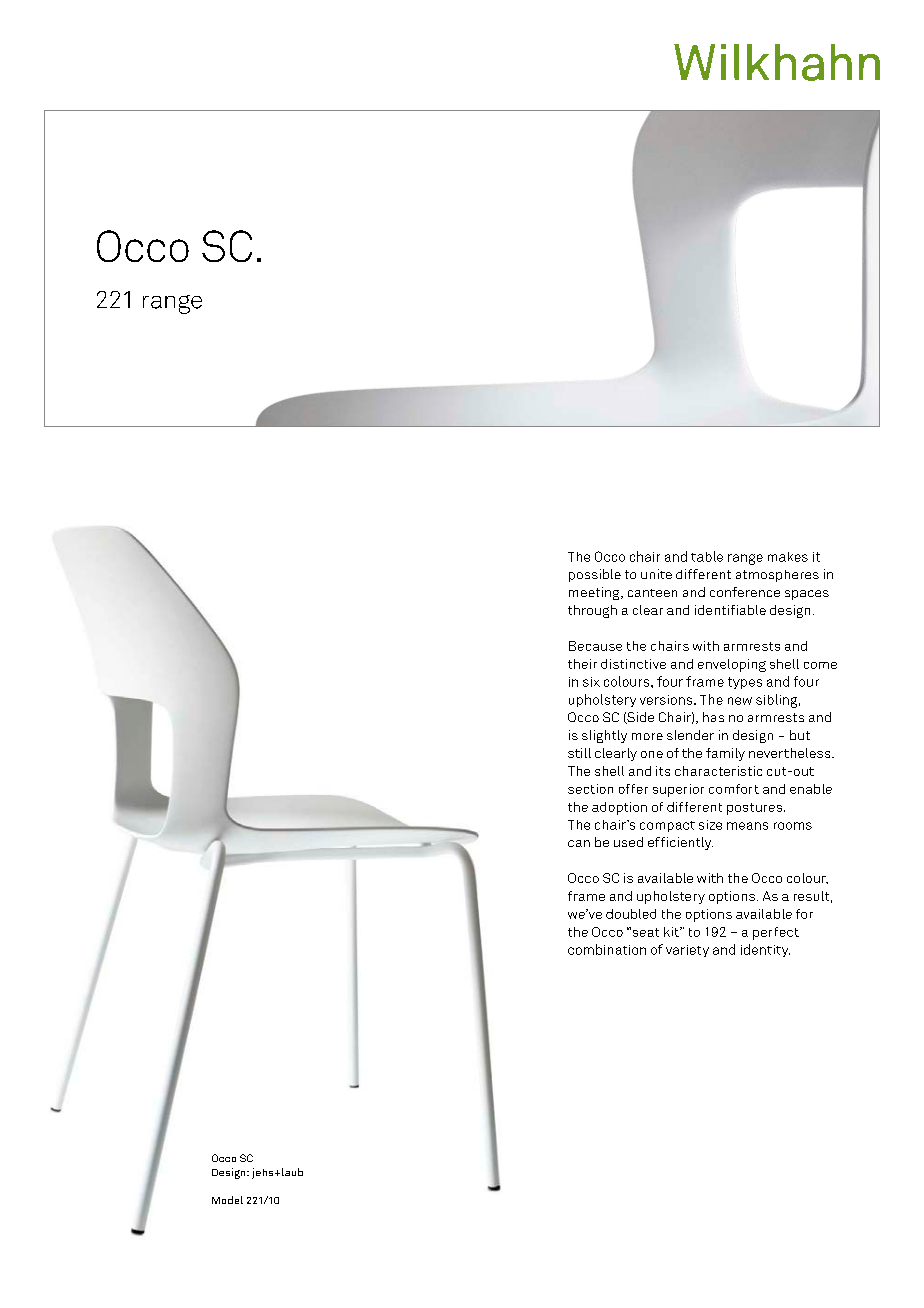 Image resolution: width=924 pixels, height=1308 pixels. What do you see at coordinates (590, 789) in the screenshot?
I see `section` at bounding box center [590, 789].
